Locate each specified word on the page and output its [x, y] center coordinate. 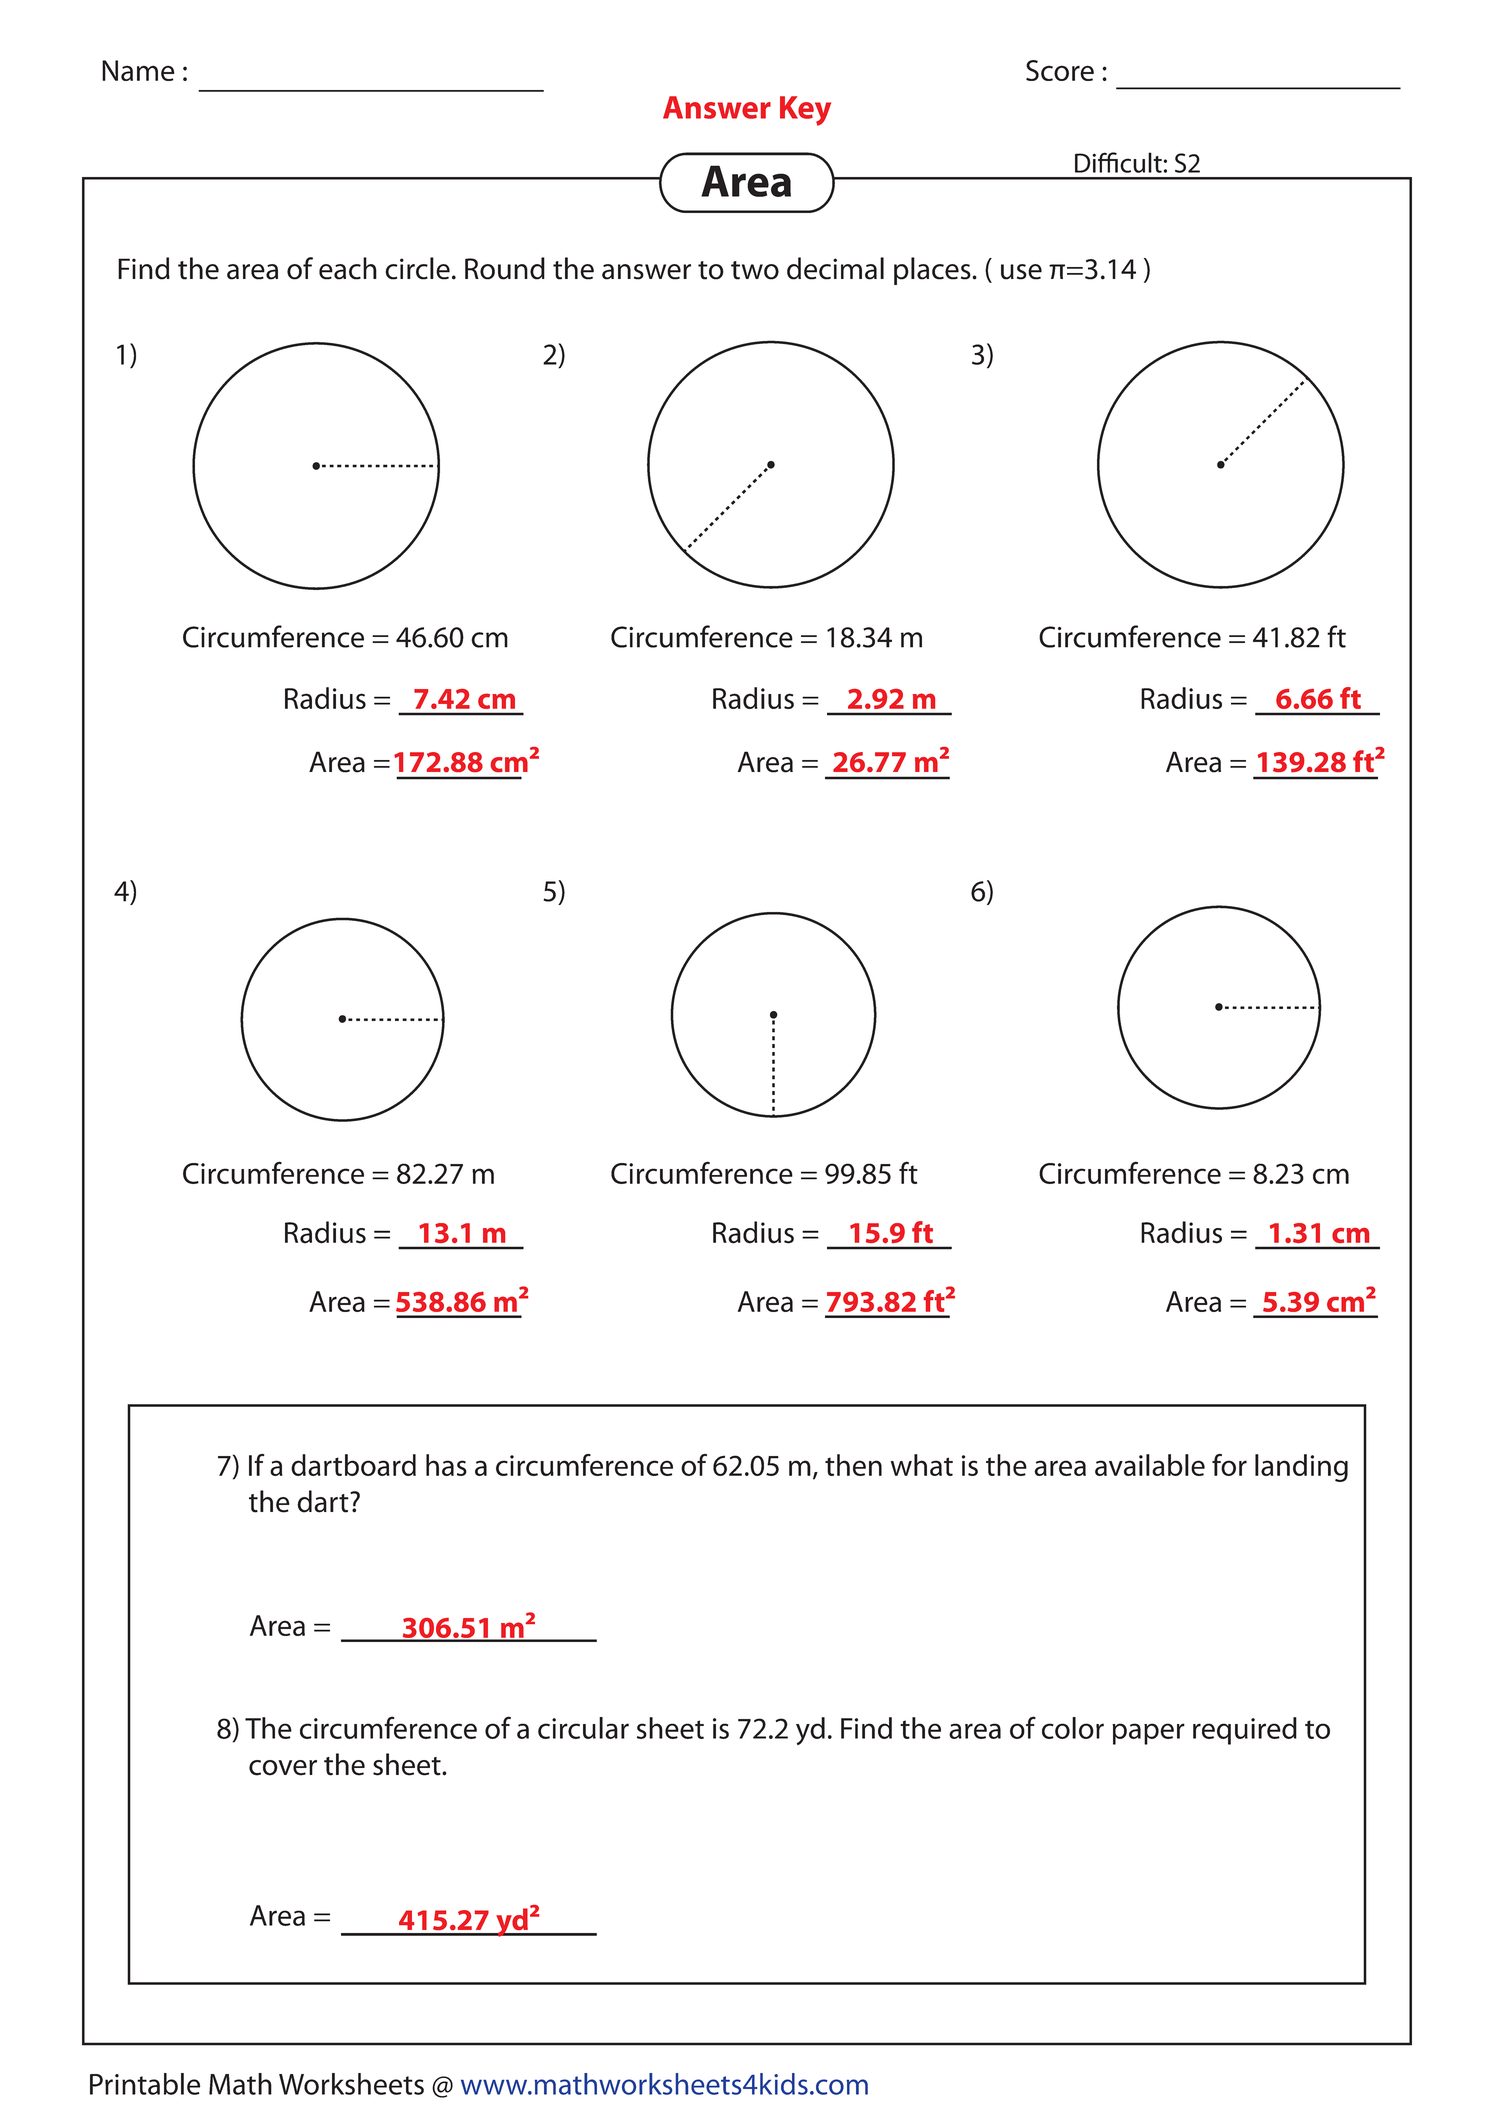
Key [805, 111]
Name [138, 70]
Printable [145, 2084]
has [446, 1465]
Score [1060, 70]
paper [1148, 1734]
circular [583, 1728]
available [1150, 1465]
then [853, 1465]
